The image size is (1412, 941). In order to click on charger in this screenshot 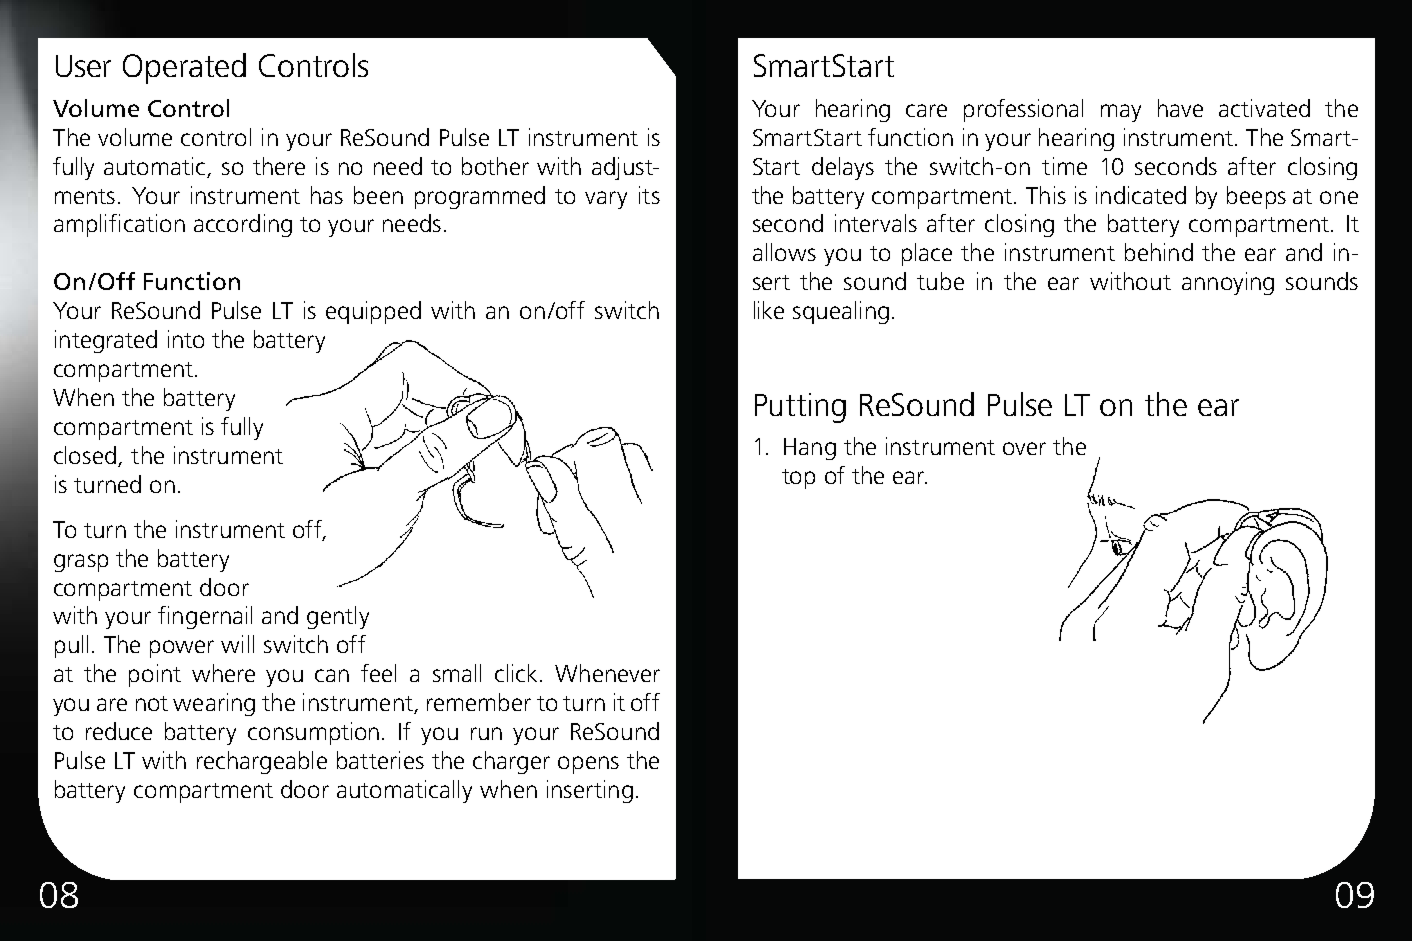, I will do `click(511, 762)`.
